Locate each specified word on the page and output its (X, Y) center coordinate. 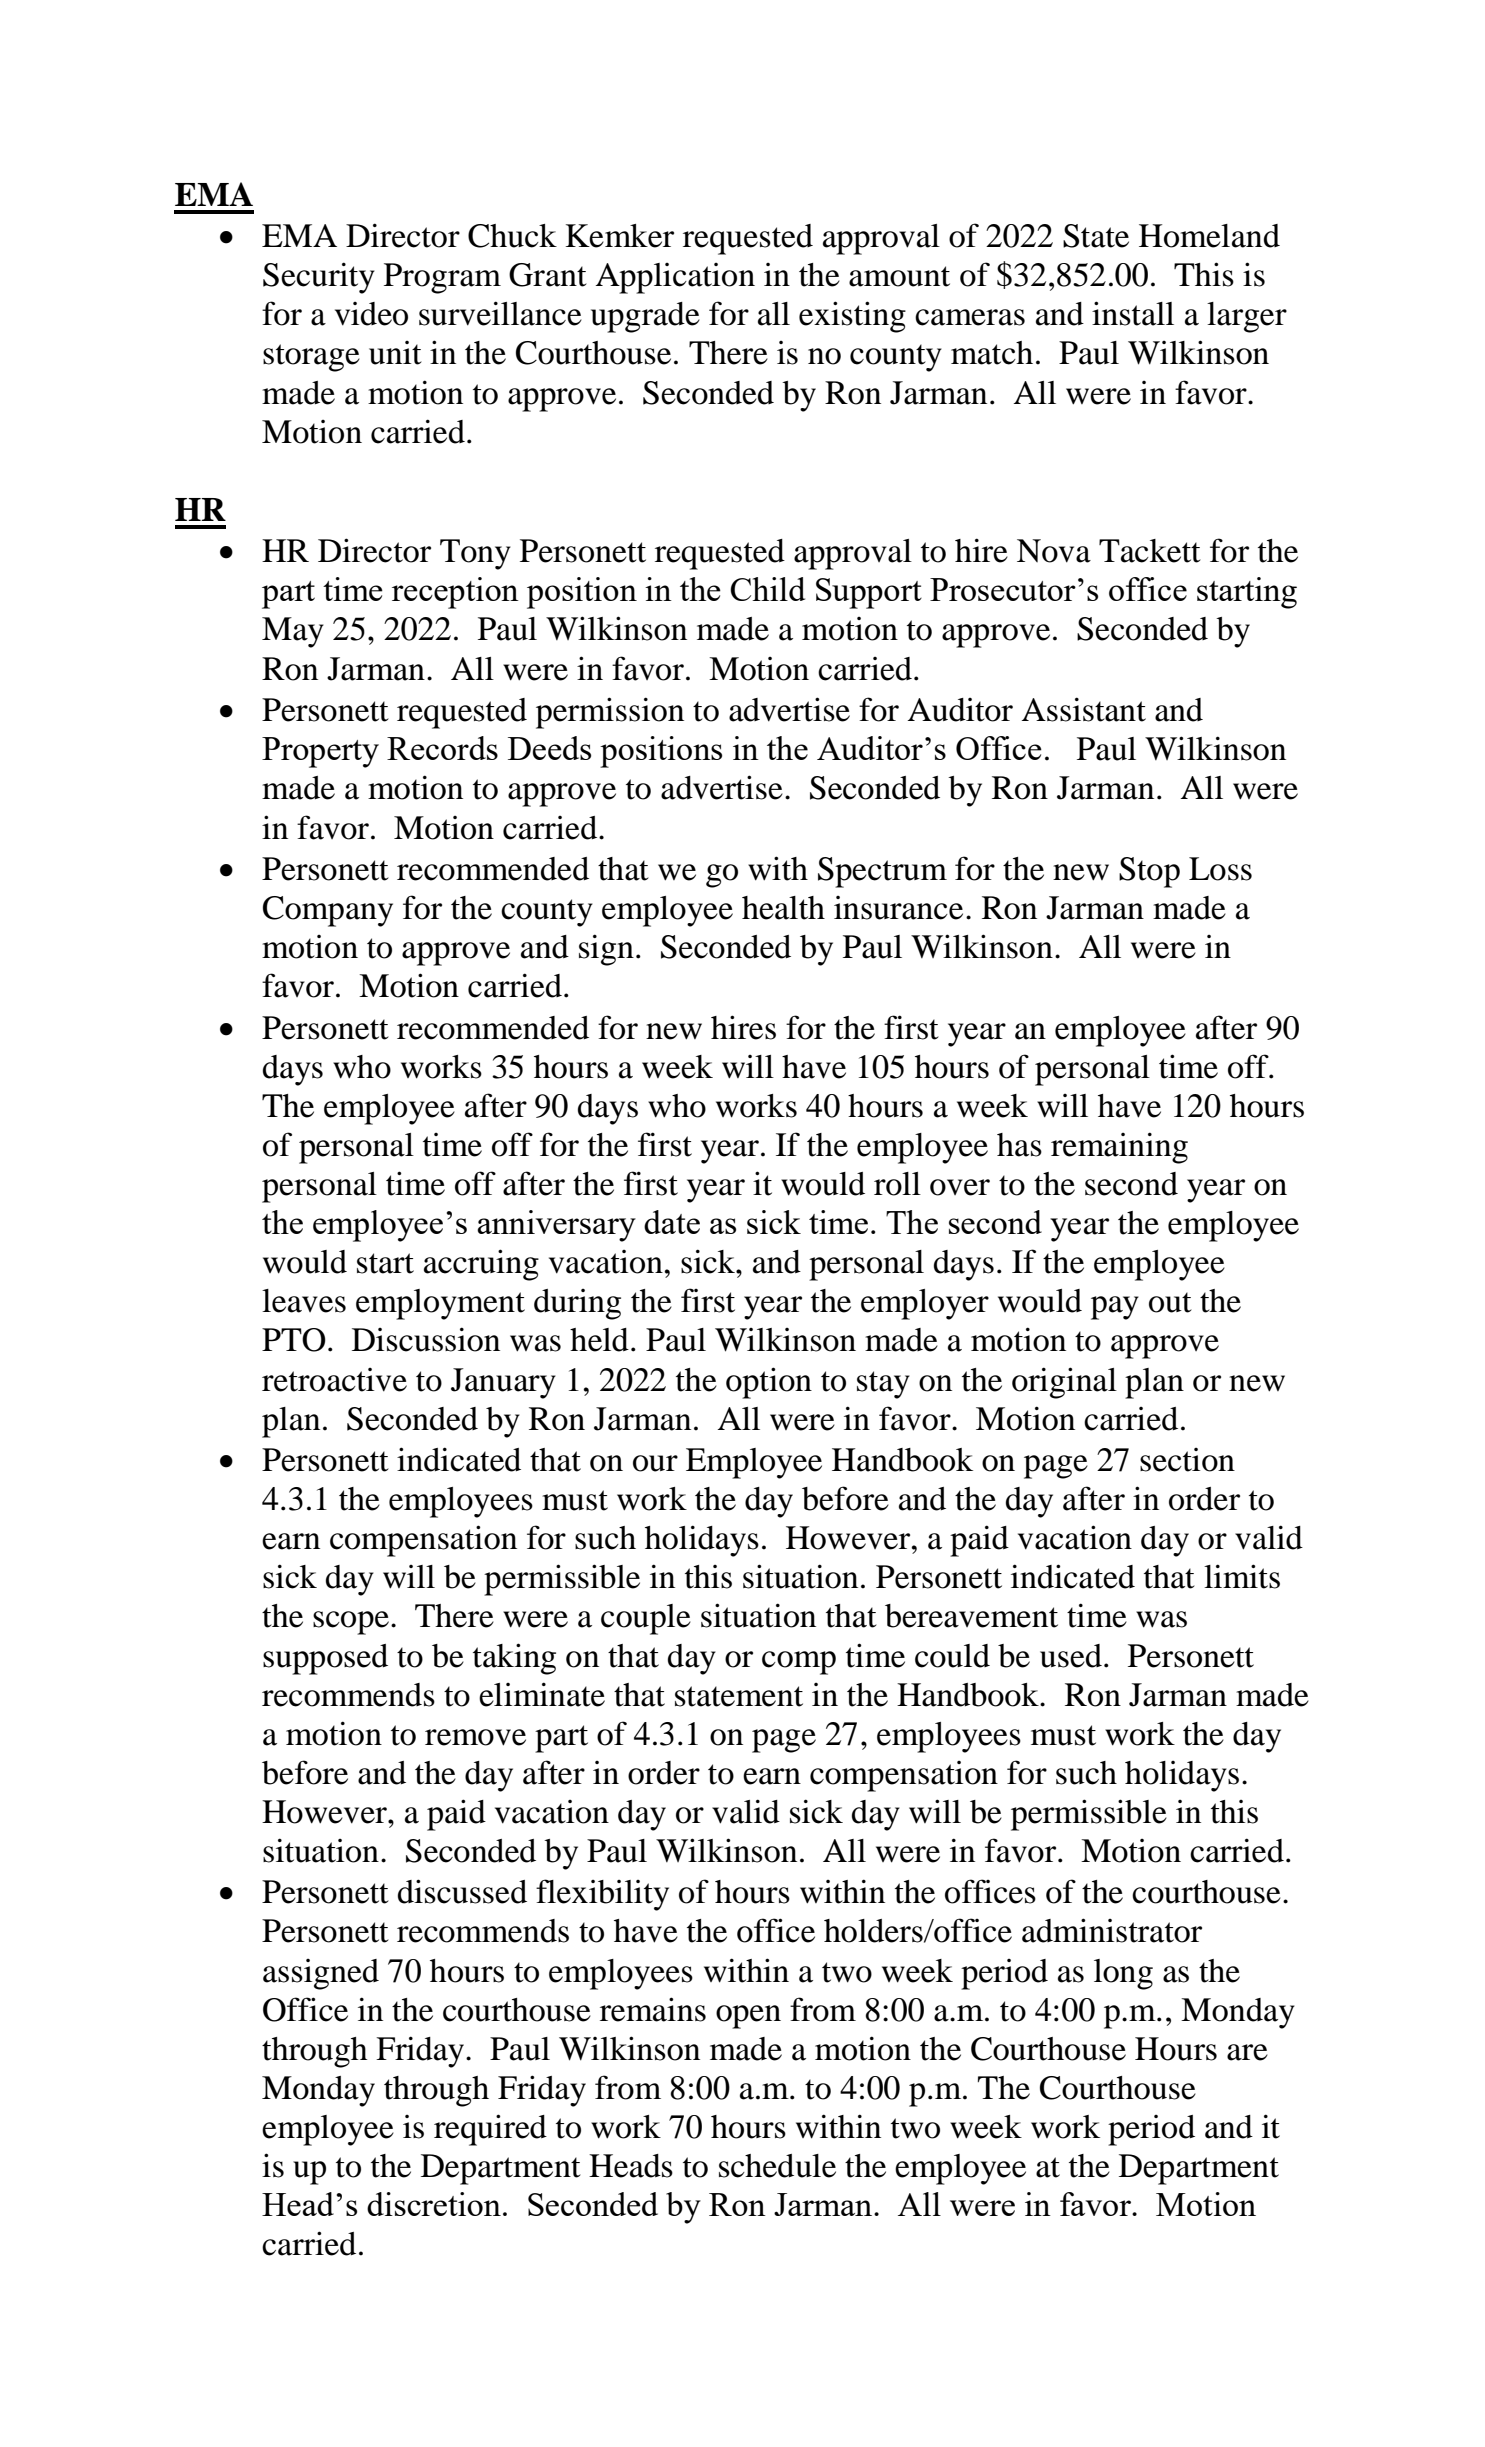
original (1064, 1383)
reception (455, 593)
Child (767, 589)
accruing (481, 1265)
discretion (434, 2204)
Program (442, 278)
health (783, 908)
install (1133, 313)
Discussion (426, 1339)
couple (646, 1619)
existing (852, 317)
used (1071, 1656)
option (769, 1383)
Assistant (1084, 709)
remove (475, 1737)
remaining (1119, 1148)
